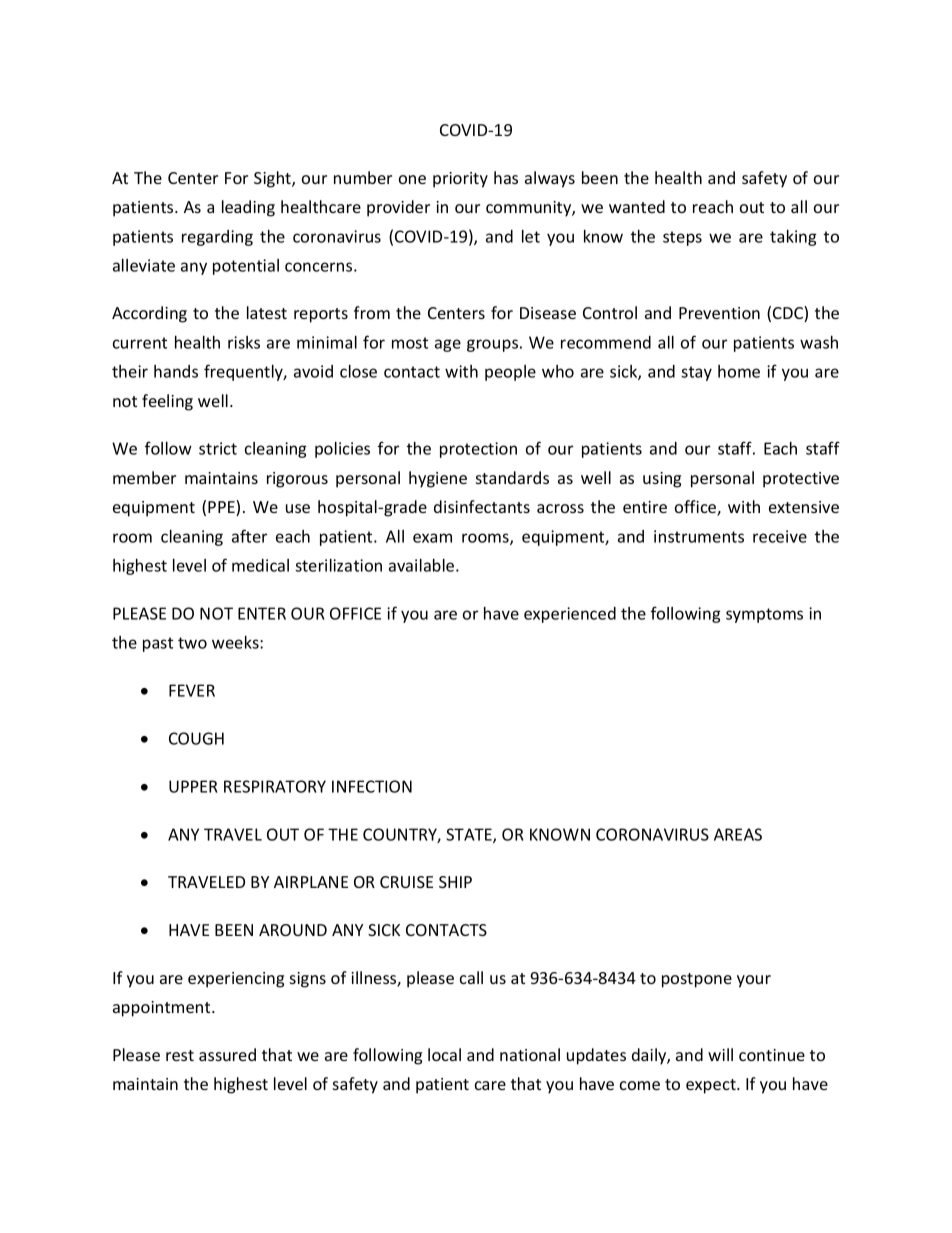 This screenshot has width=952, height=1233. What do you see at coordinates (444, 1054) in the screenshot?
I see `local` at bounding box center [444, 1054].
